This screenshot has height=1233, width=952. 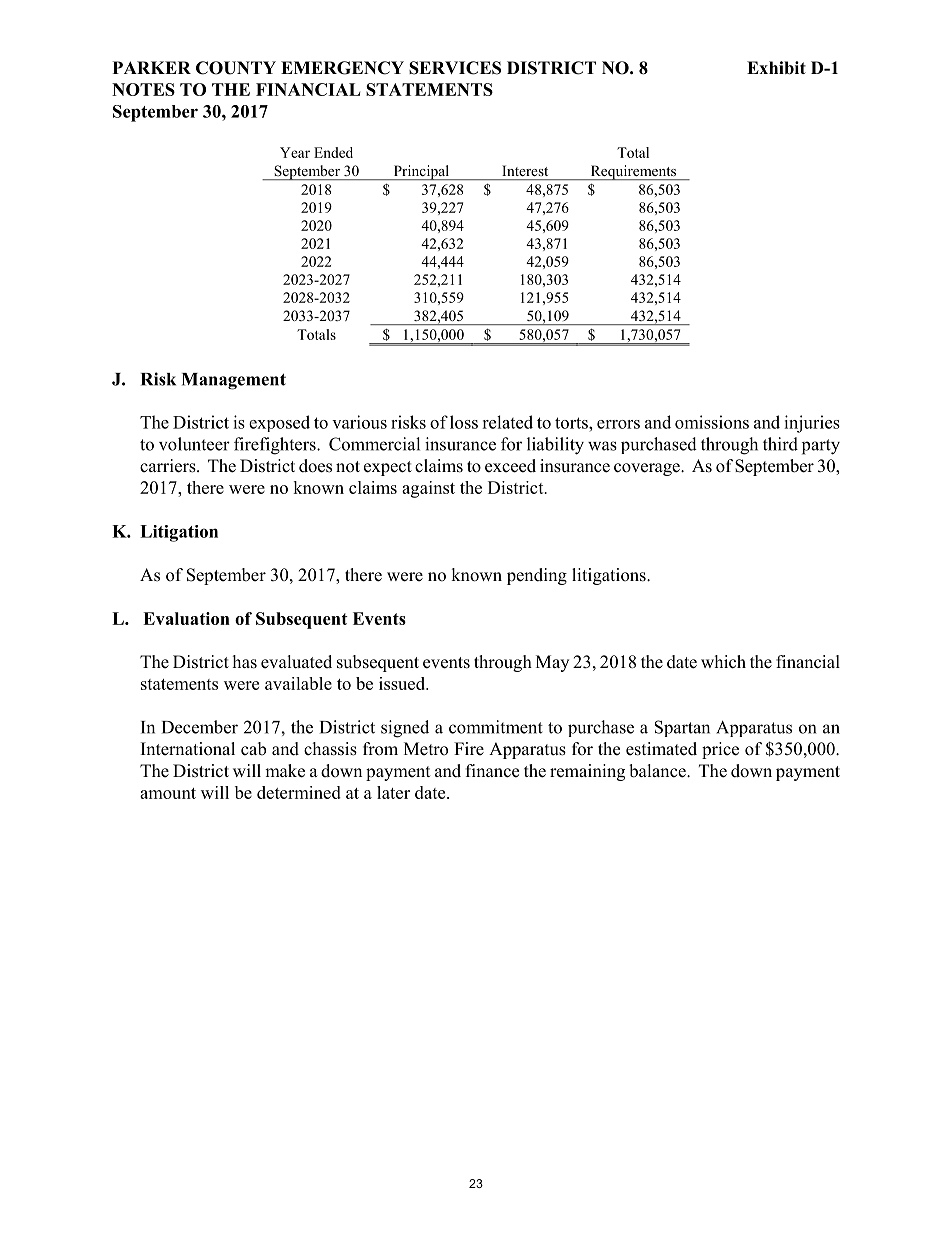 I want to click on Evaluation, so click(x=186, y=618).
